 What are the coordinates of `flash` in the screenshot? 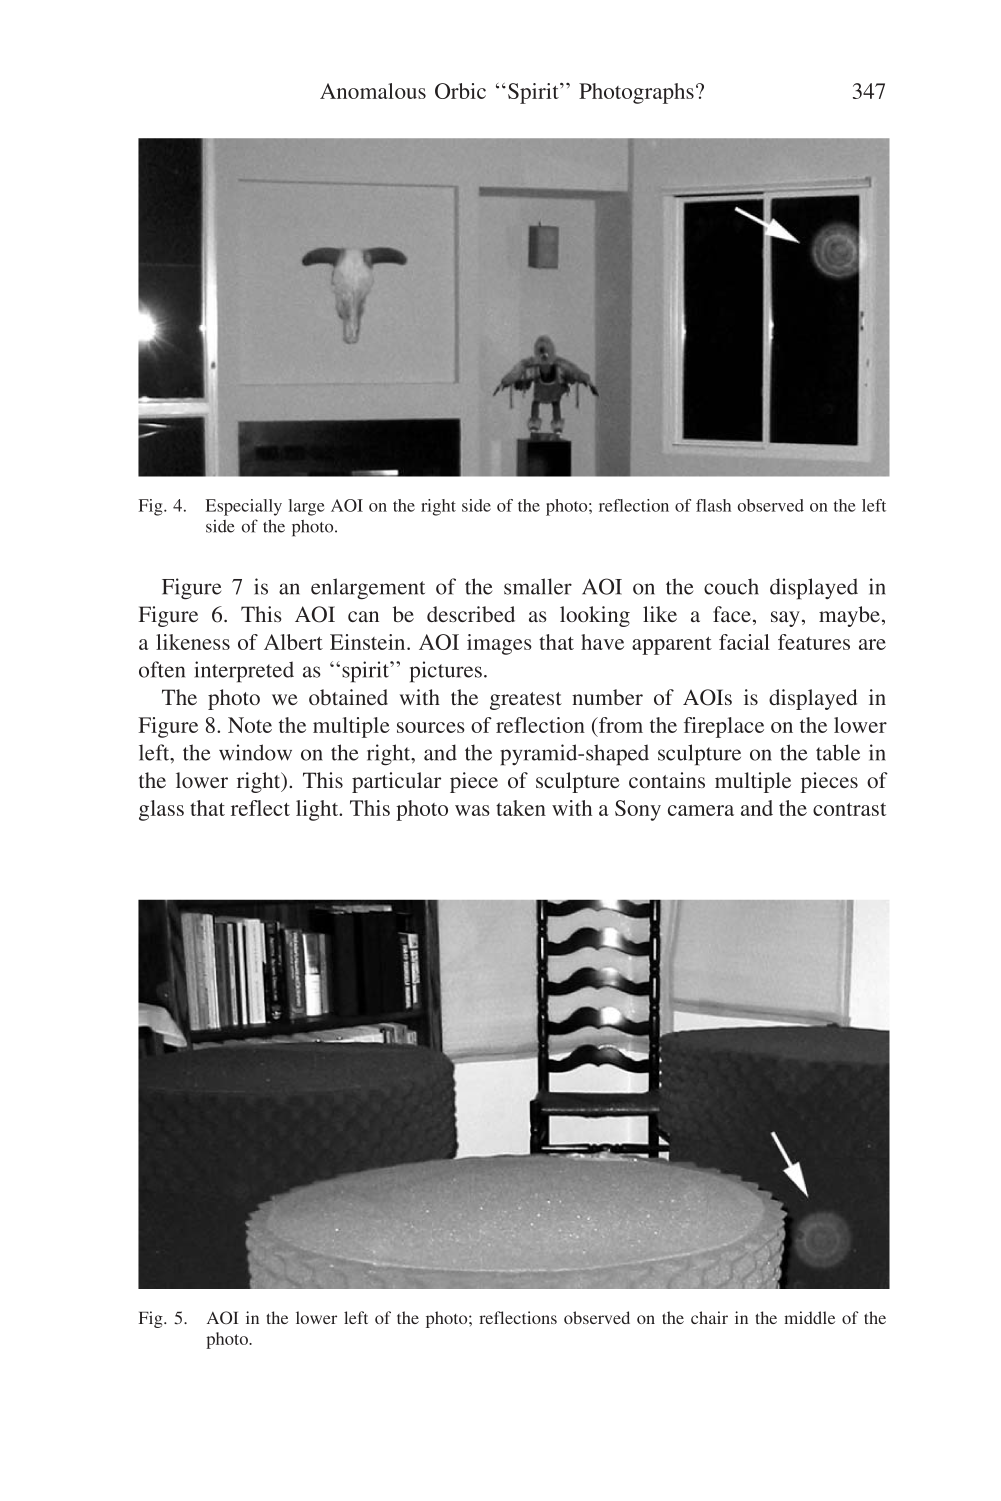 It's located at (713, 505).
